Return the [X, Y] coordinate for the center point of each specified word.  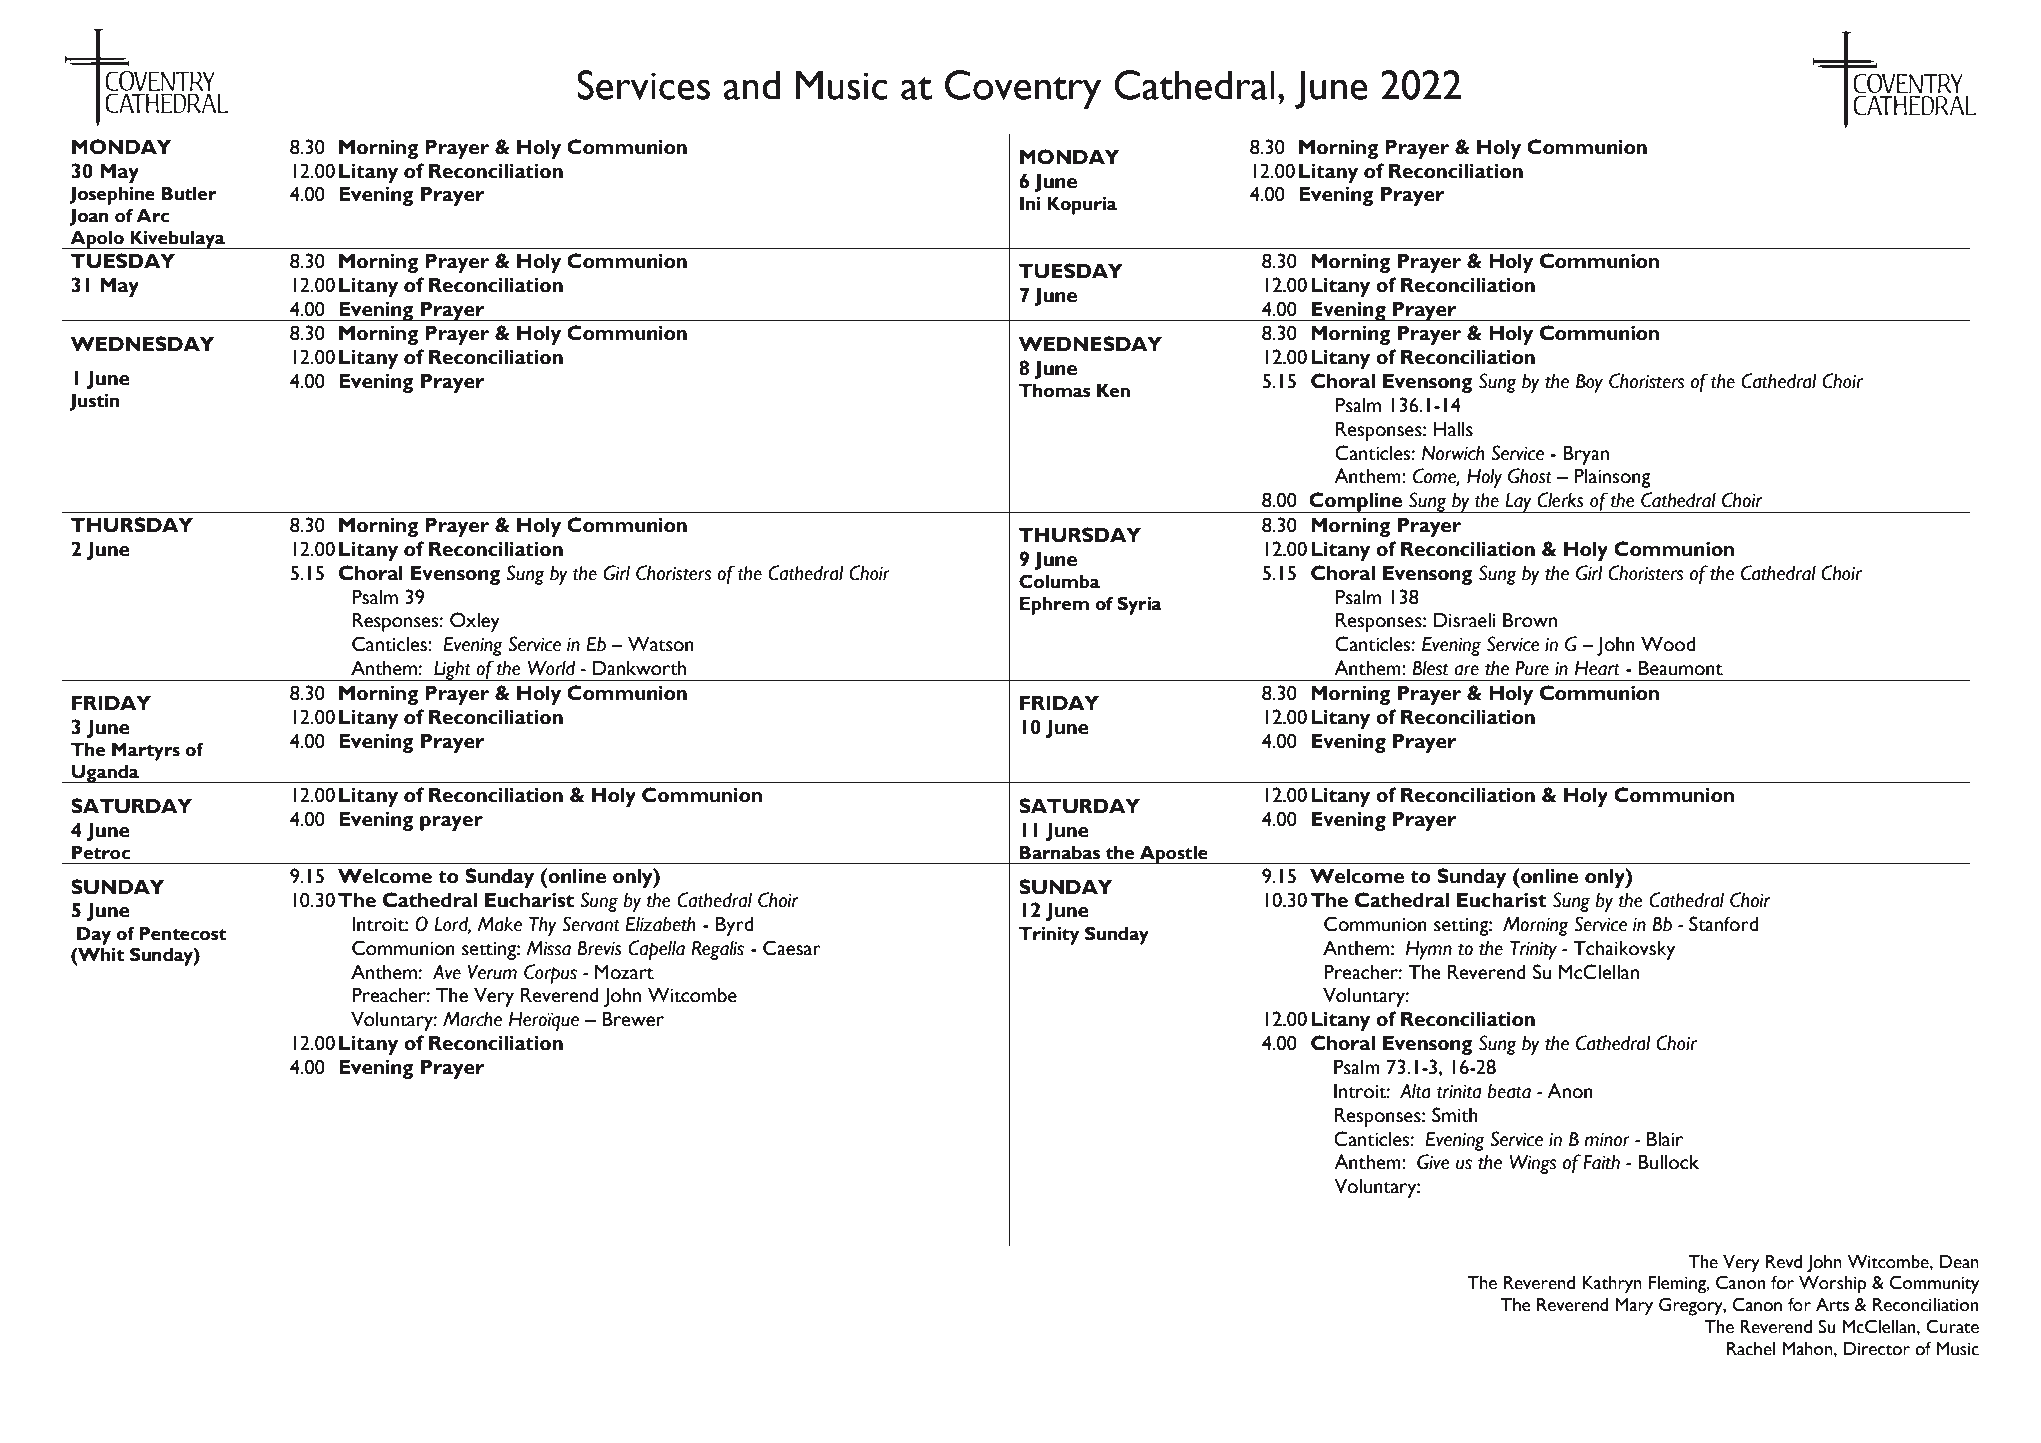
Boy [1589, 383]
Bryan [1586, 455]
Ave [447, 972]
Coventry [1023, 89]
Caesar [792, 948]
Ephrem [1054, 606]
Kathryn [1612, 1285]
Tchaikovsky [1624, 950]
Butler [189, 194]
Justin [94, 402]
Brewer [633, 1019]
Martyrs [146, 752]
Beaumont [1681, 668]
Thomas [1055, 391]
